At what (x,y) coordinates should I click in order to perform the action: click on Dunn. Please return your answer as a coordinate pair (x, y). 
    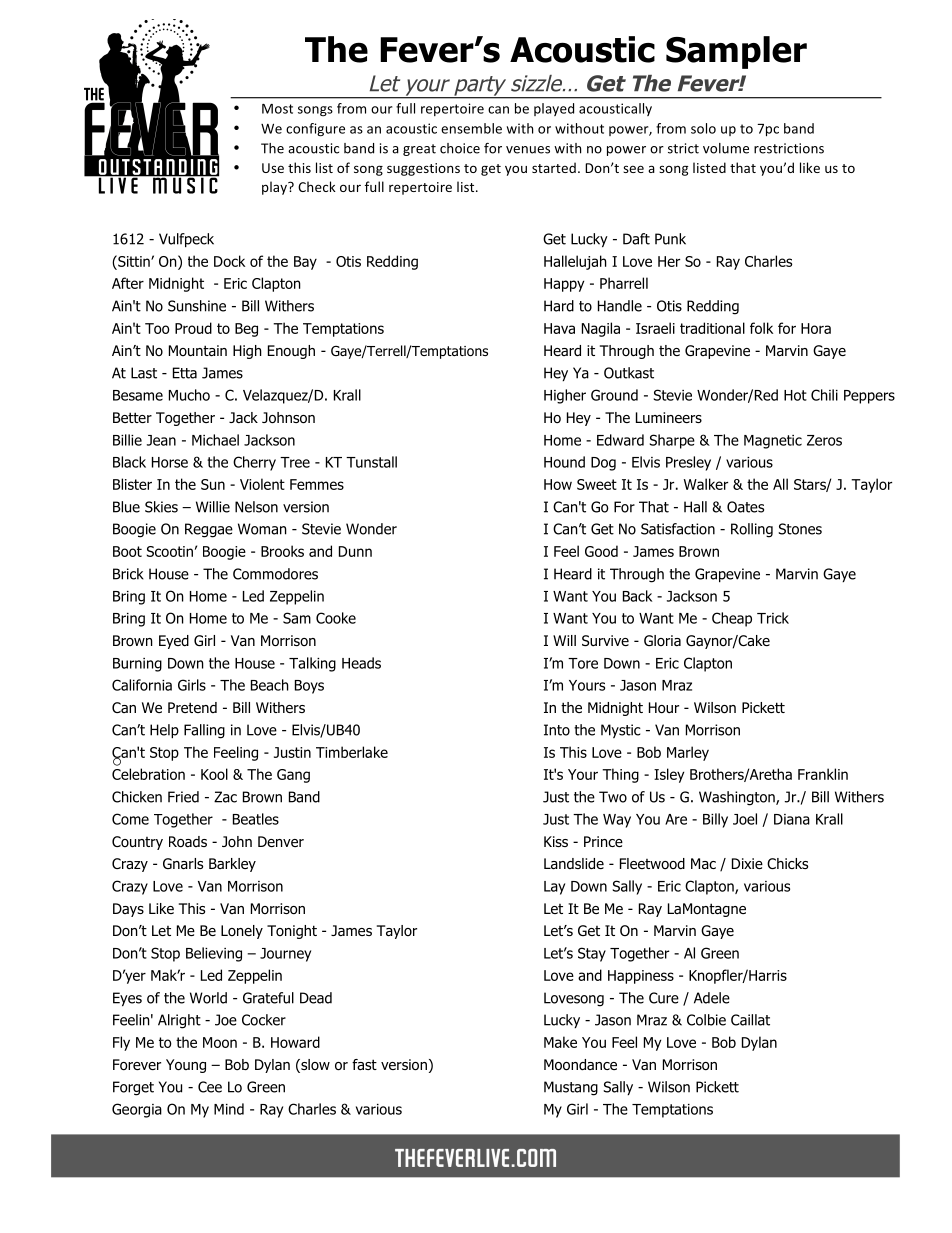
    Looking at the image, I should click on (355, 551).
